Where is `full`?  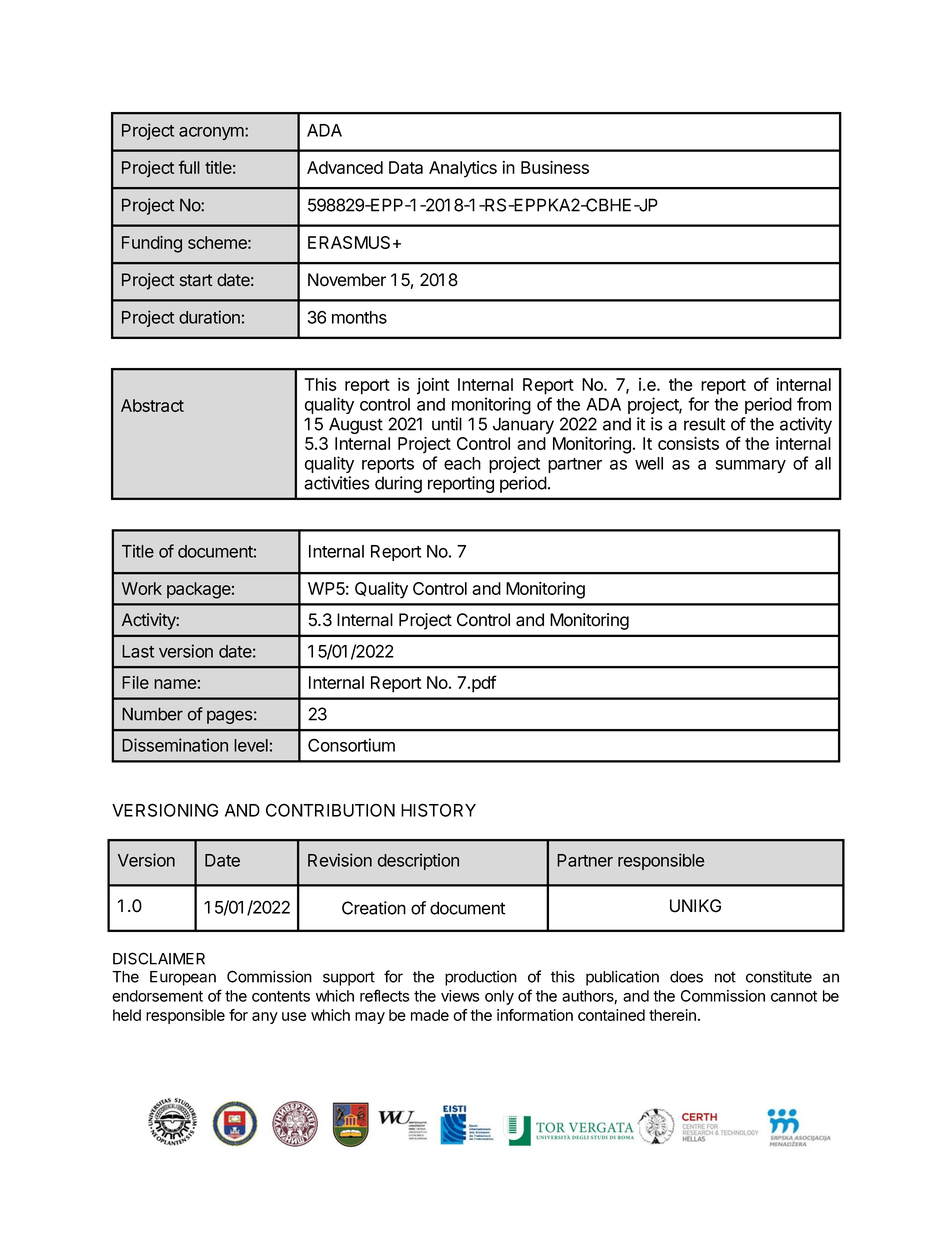 full is located at coordinates (189, 167).
